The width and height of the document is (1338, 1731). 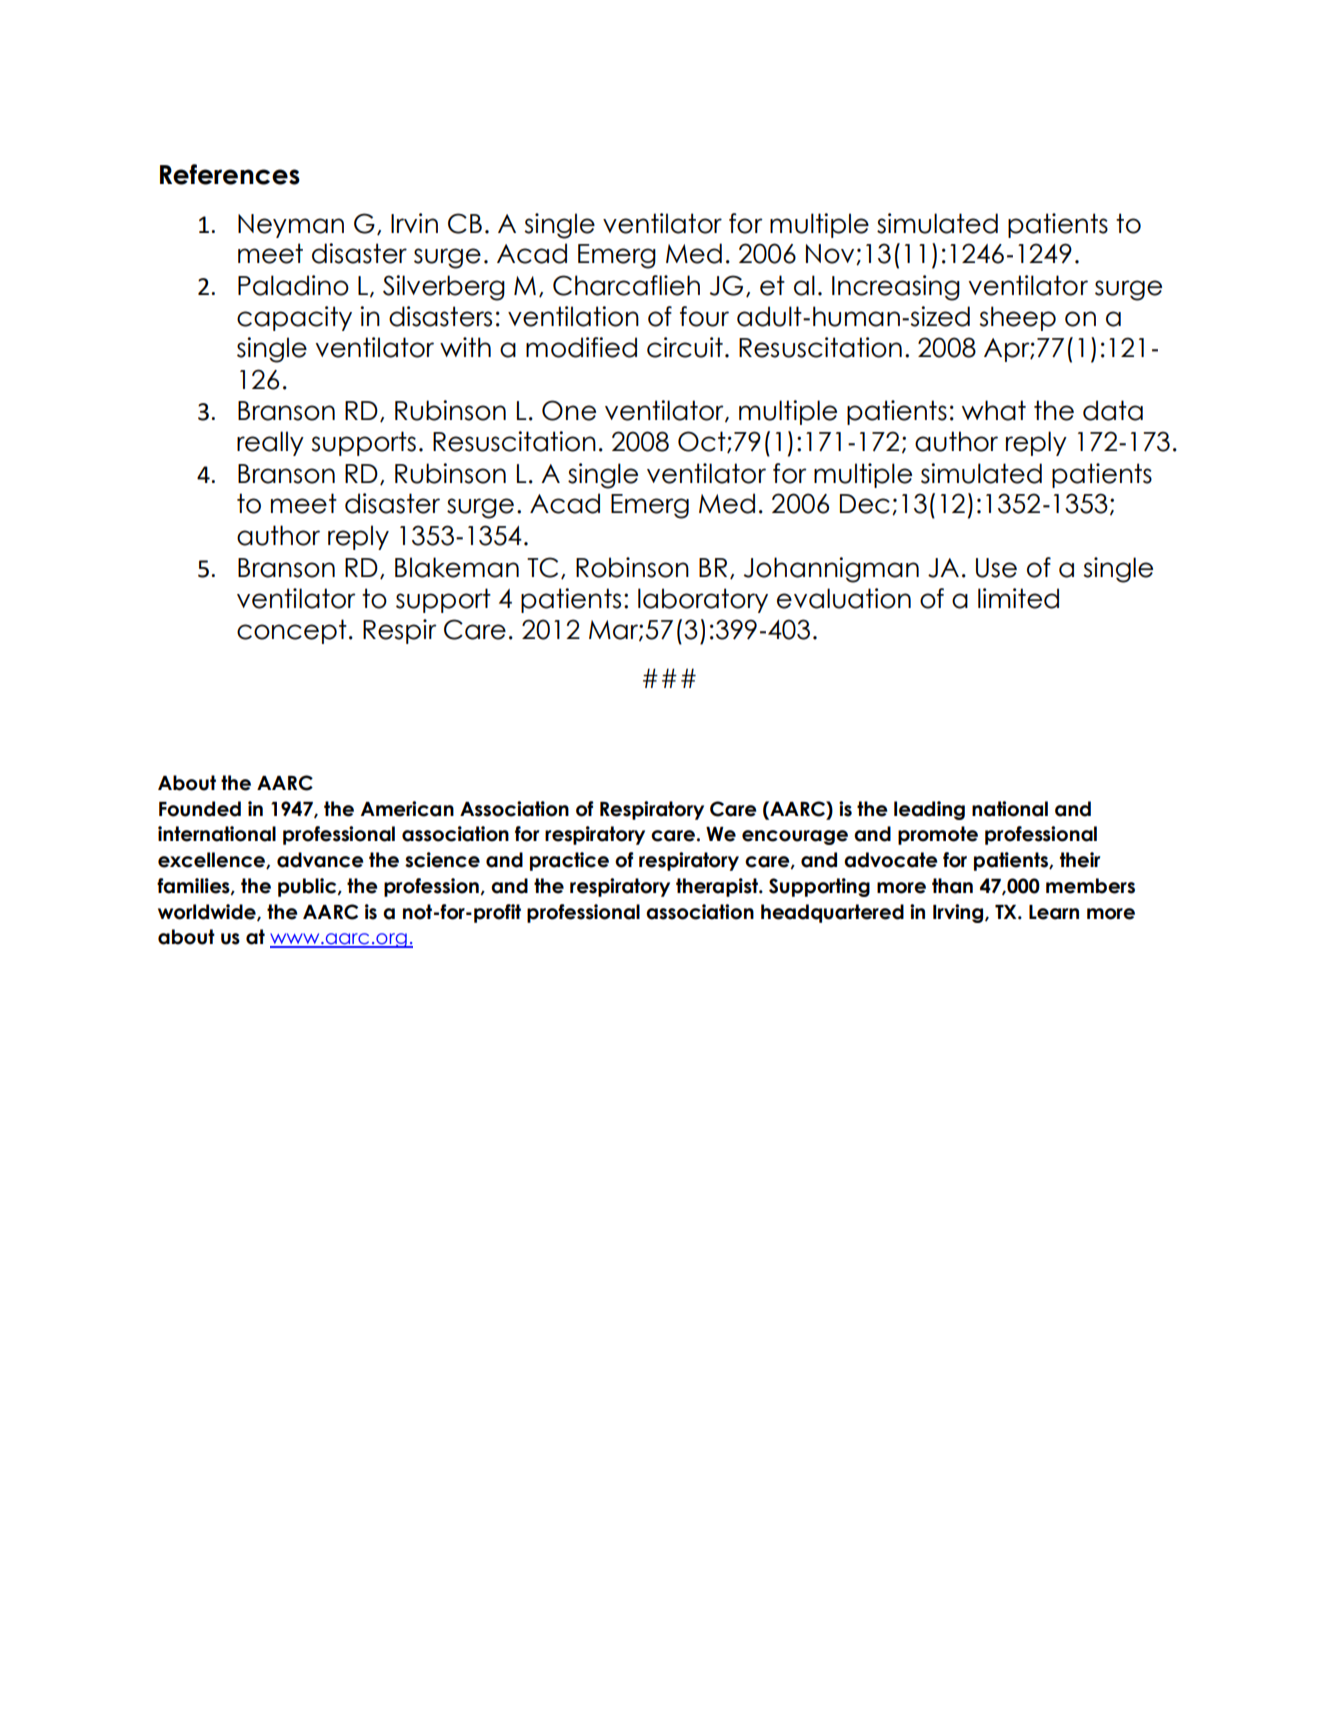 I want to click on advance, so click(x=320, y=860).
